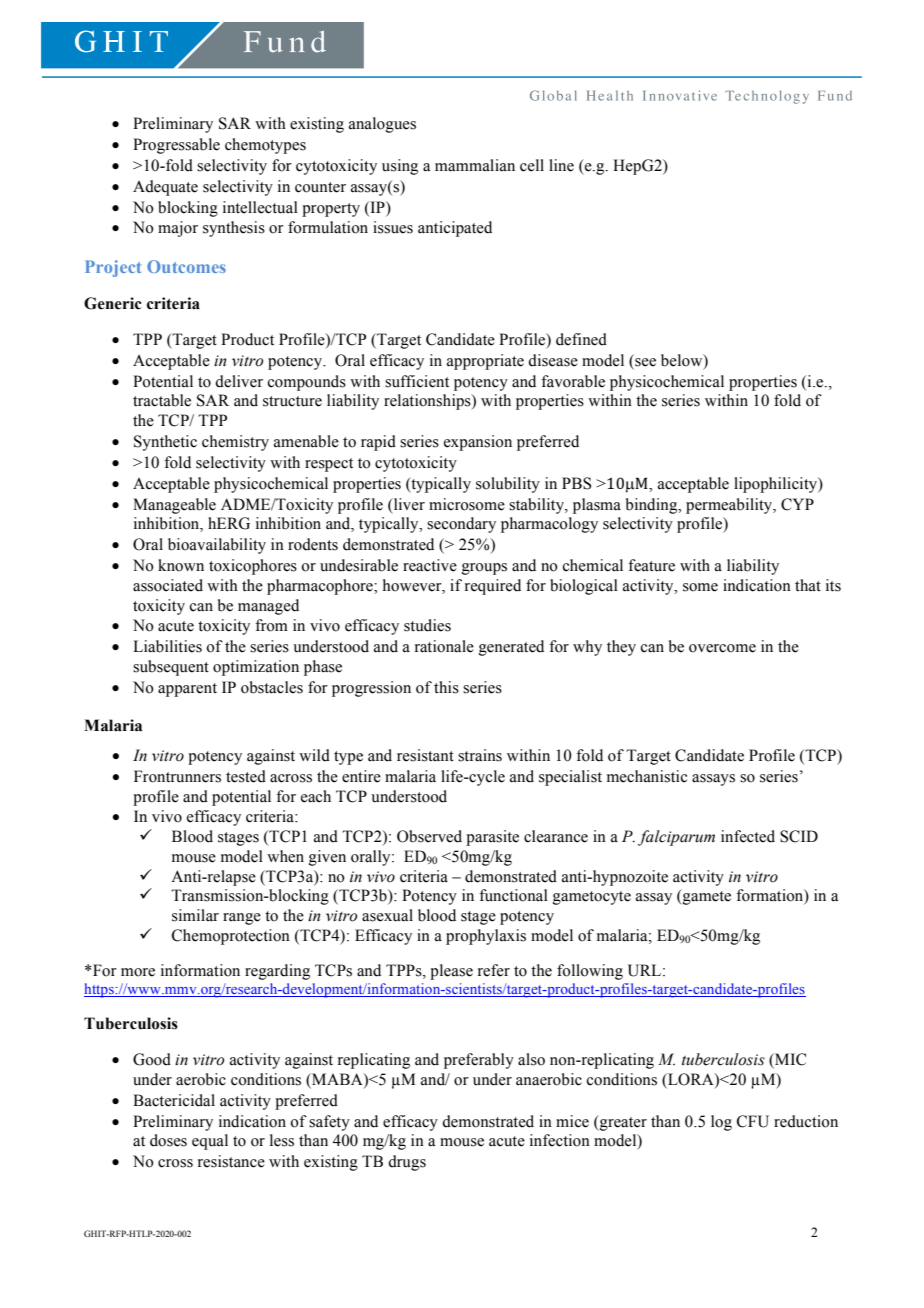 The width and height of the document is (924, 1308). What do you see at coordinates (706, 897) in the document?
I see `gamete` at bounding box center [706, 897].
